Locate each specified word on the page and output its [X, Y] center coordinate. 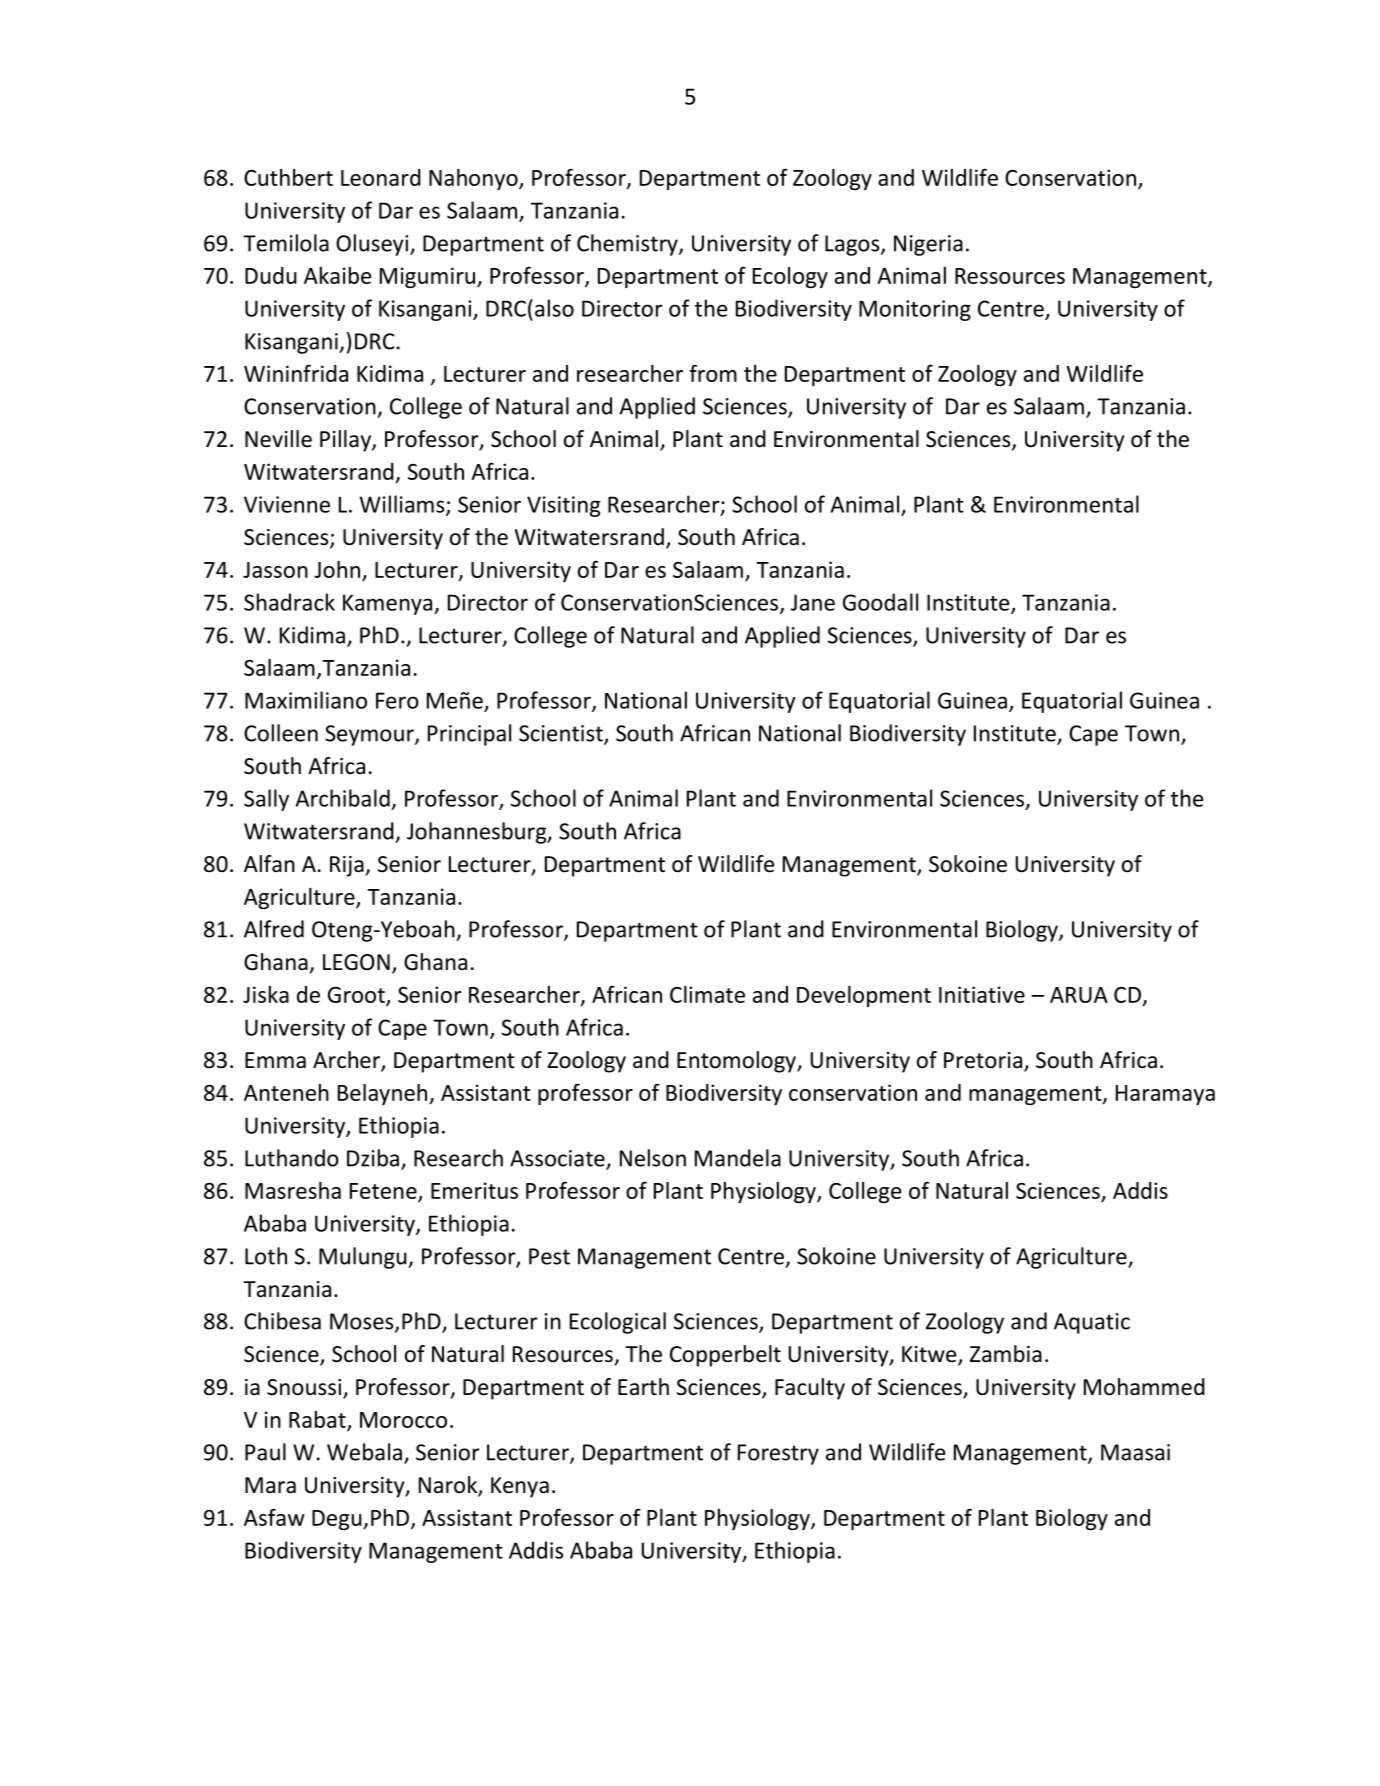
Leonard [381, 177]
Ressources [1010, 276]
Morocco [403, 1420]
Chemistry [628, 245]
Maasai [1135, 1452]
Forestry [778, 1454]
